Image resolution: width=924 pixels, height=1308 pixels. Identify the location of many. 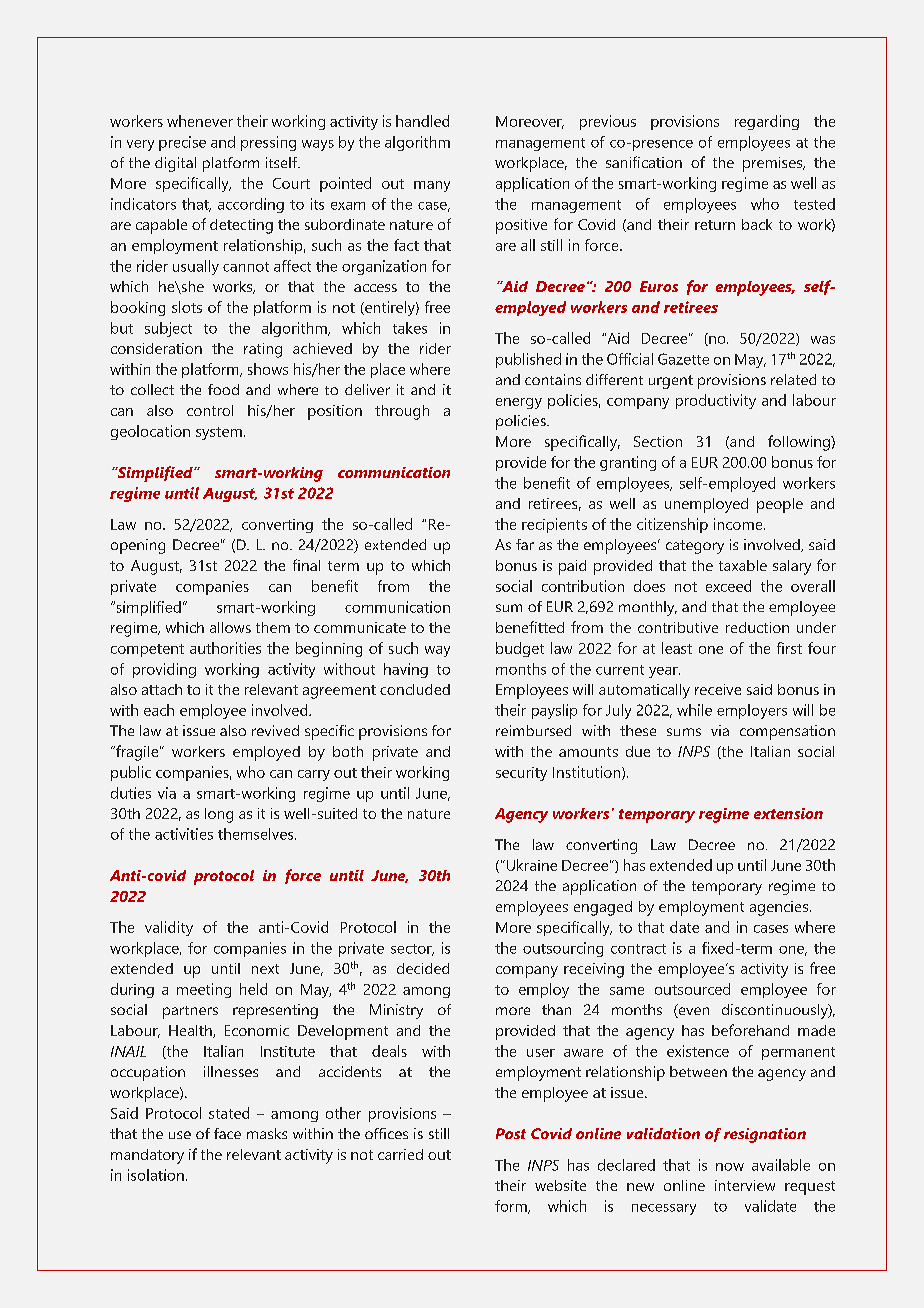
(432, 186).
